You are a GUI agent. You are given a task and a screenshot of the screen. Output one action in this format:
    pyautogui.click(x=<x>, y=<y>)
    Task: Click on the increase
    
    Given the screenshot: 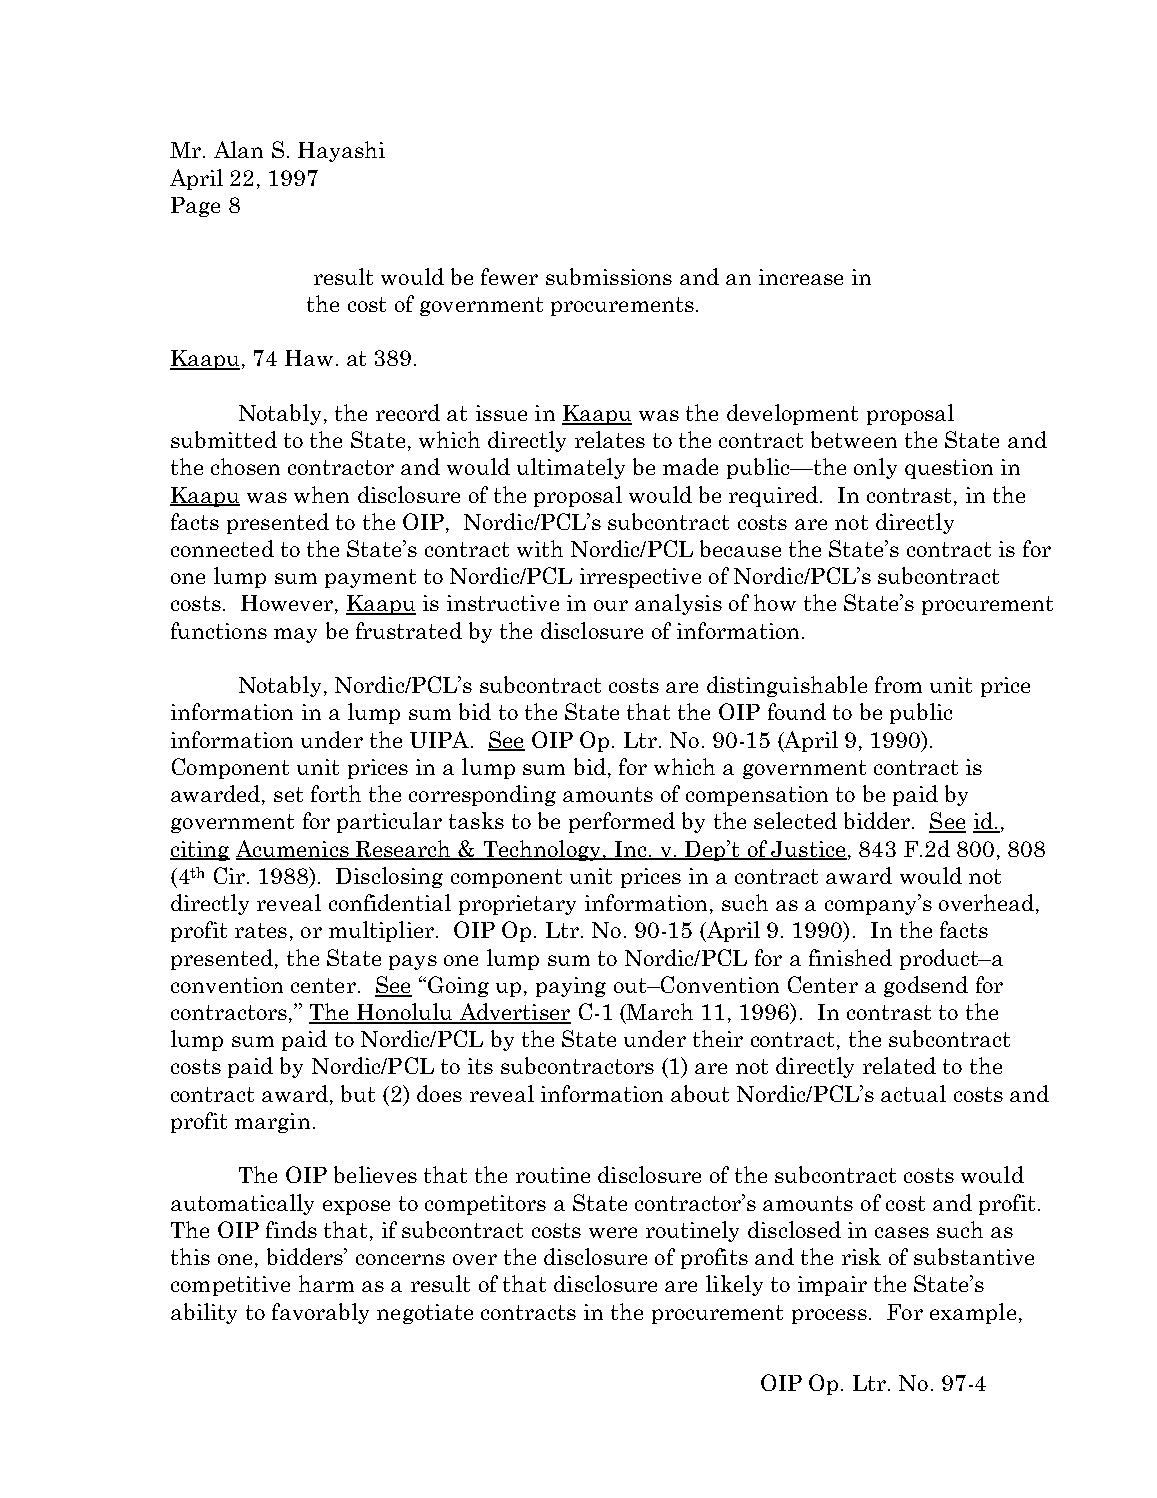 What is the action you would take?
    pyautogui.click(x=801, y=277)
